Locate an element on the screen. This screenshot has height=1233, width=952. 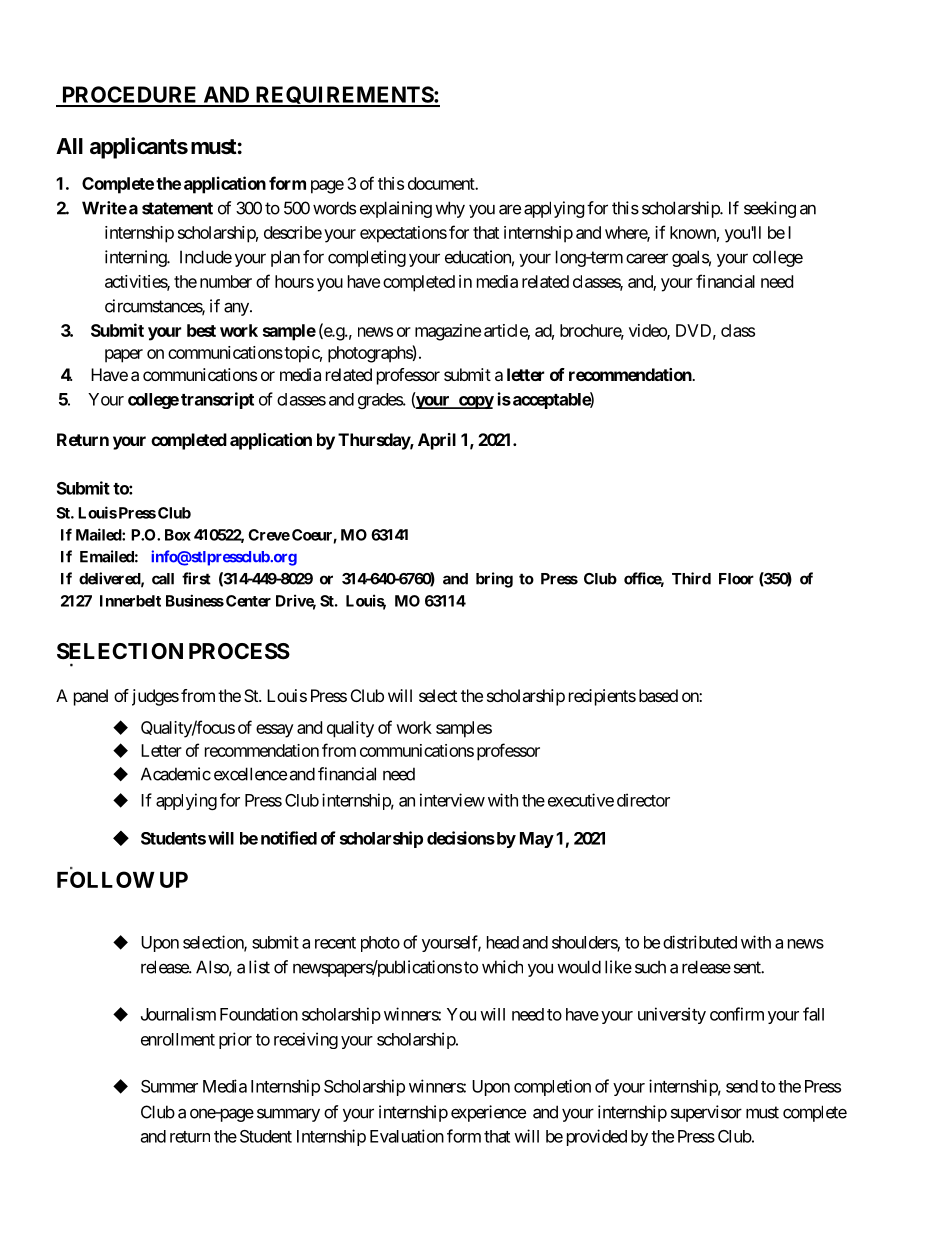
transcript is located at coordinates (217, 400).
